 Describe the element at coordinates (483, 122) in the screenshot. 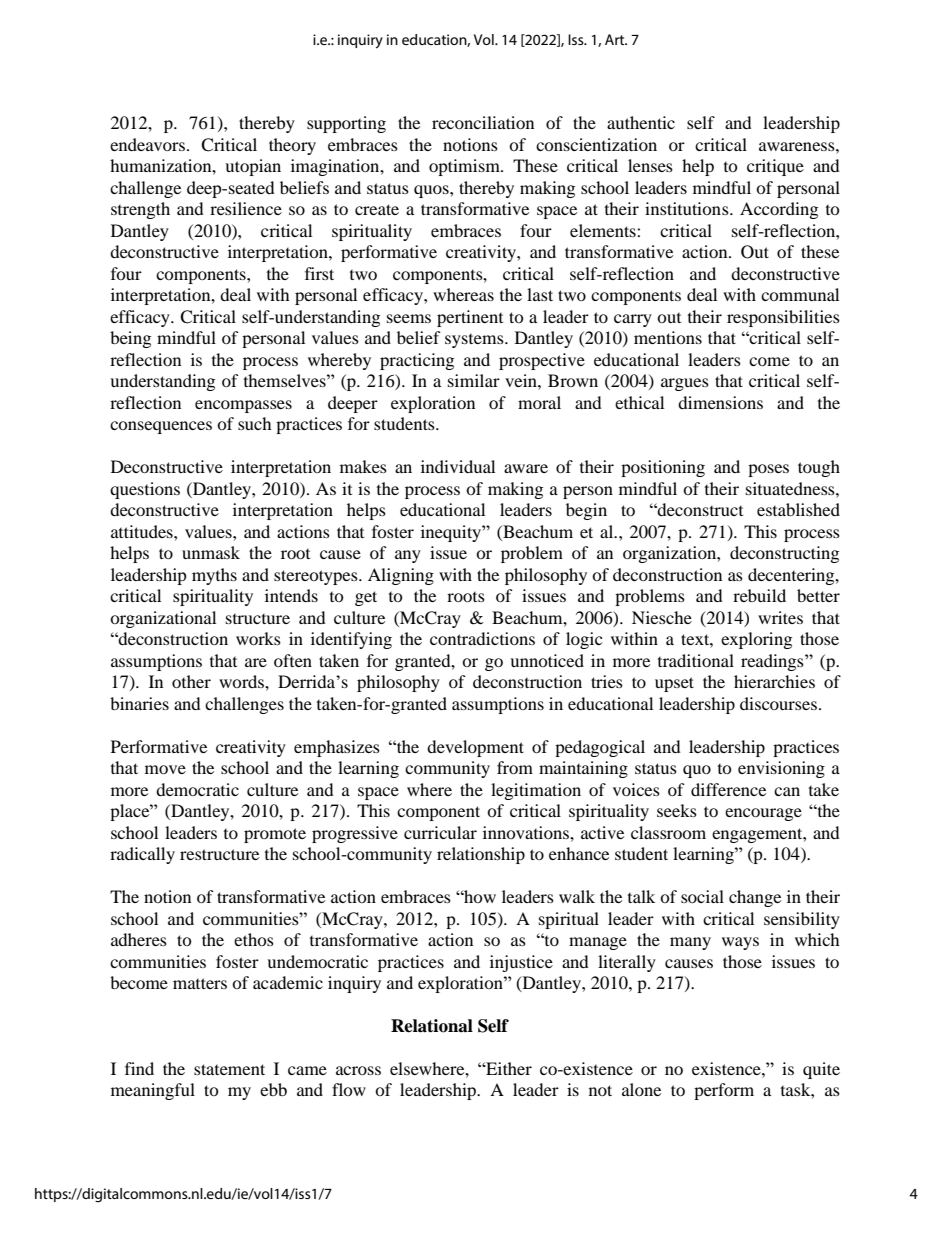

I see `reconciliation` at that location.
